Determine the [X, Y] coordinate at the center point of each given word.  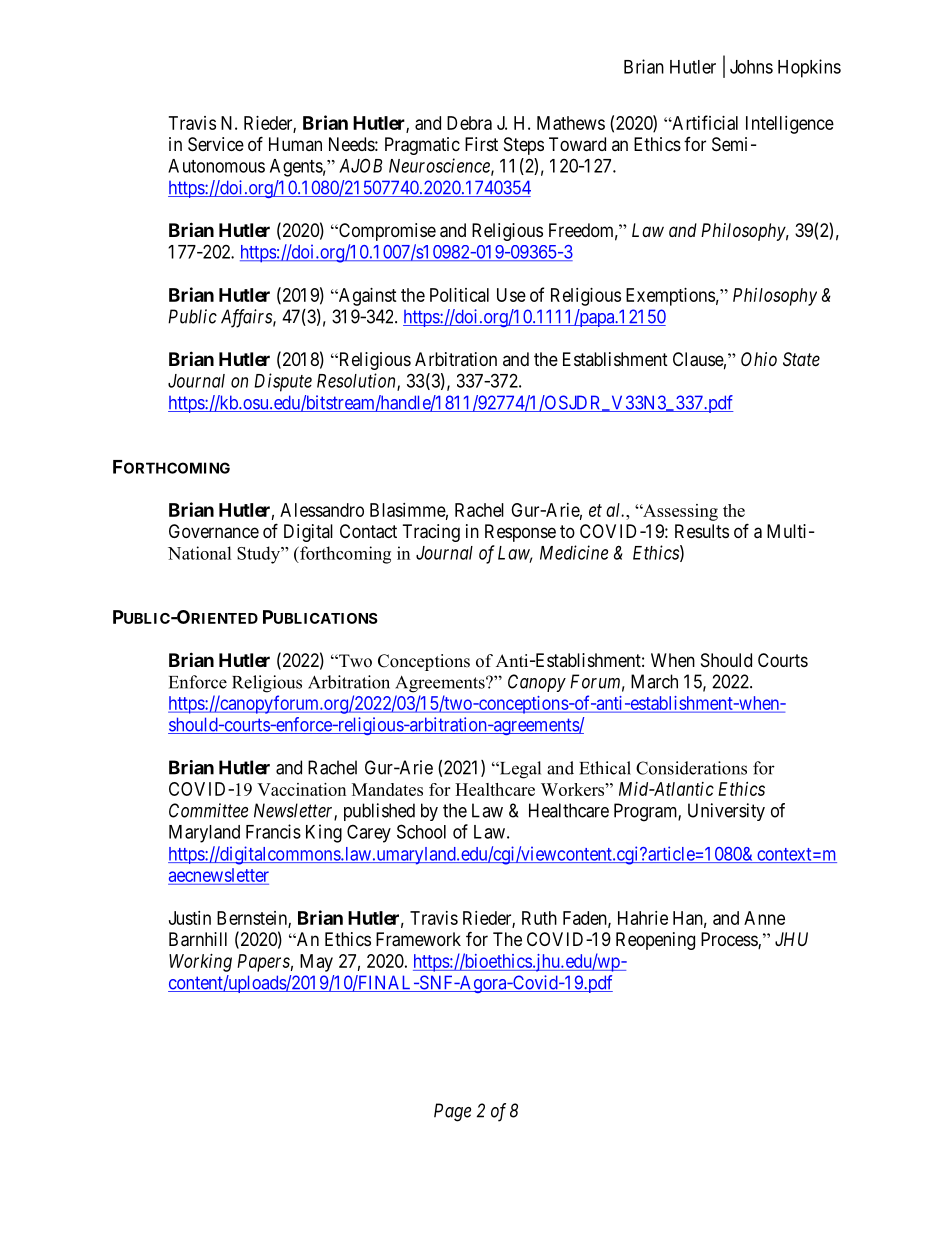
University [726, 812]
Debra [469, 123]
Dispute [283, 382]
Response [520, 533]
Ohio [759, 359]
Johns [751, 67]
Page [452, 1112]
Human [295, 144]
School [421, 831]
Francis [273, 831]
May [316, 963]
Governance [214, 531]
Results [702, 531]
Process [730, 940]
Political [459, 295]
